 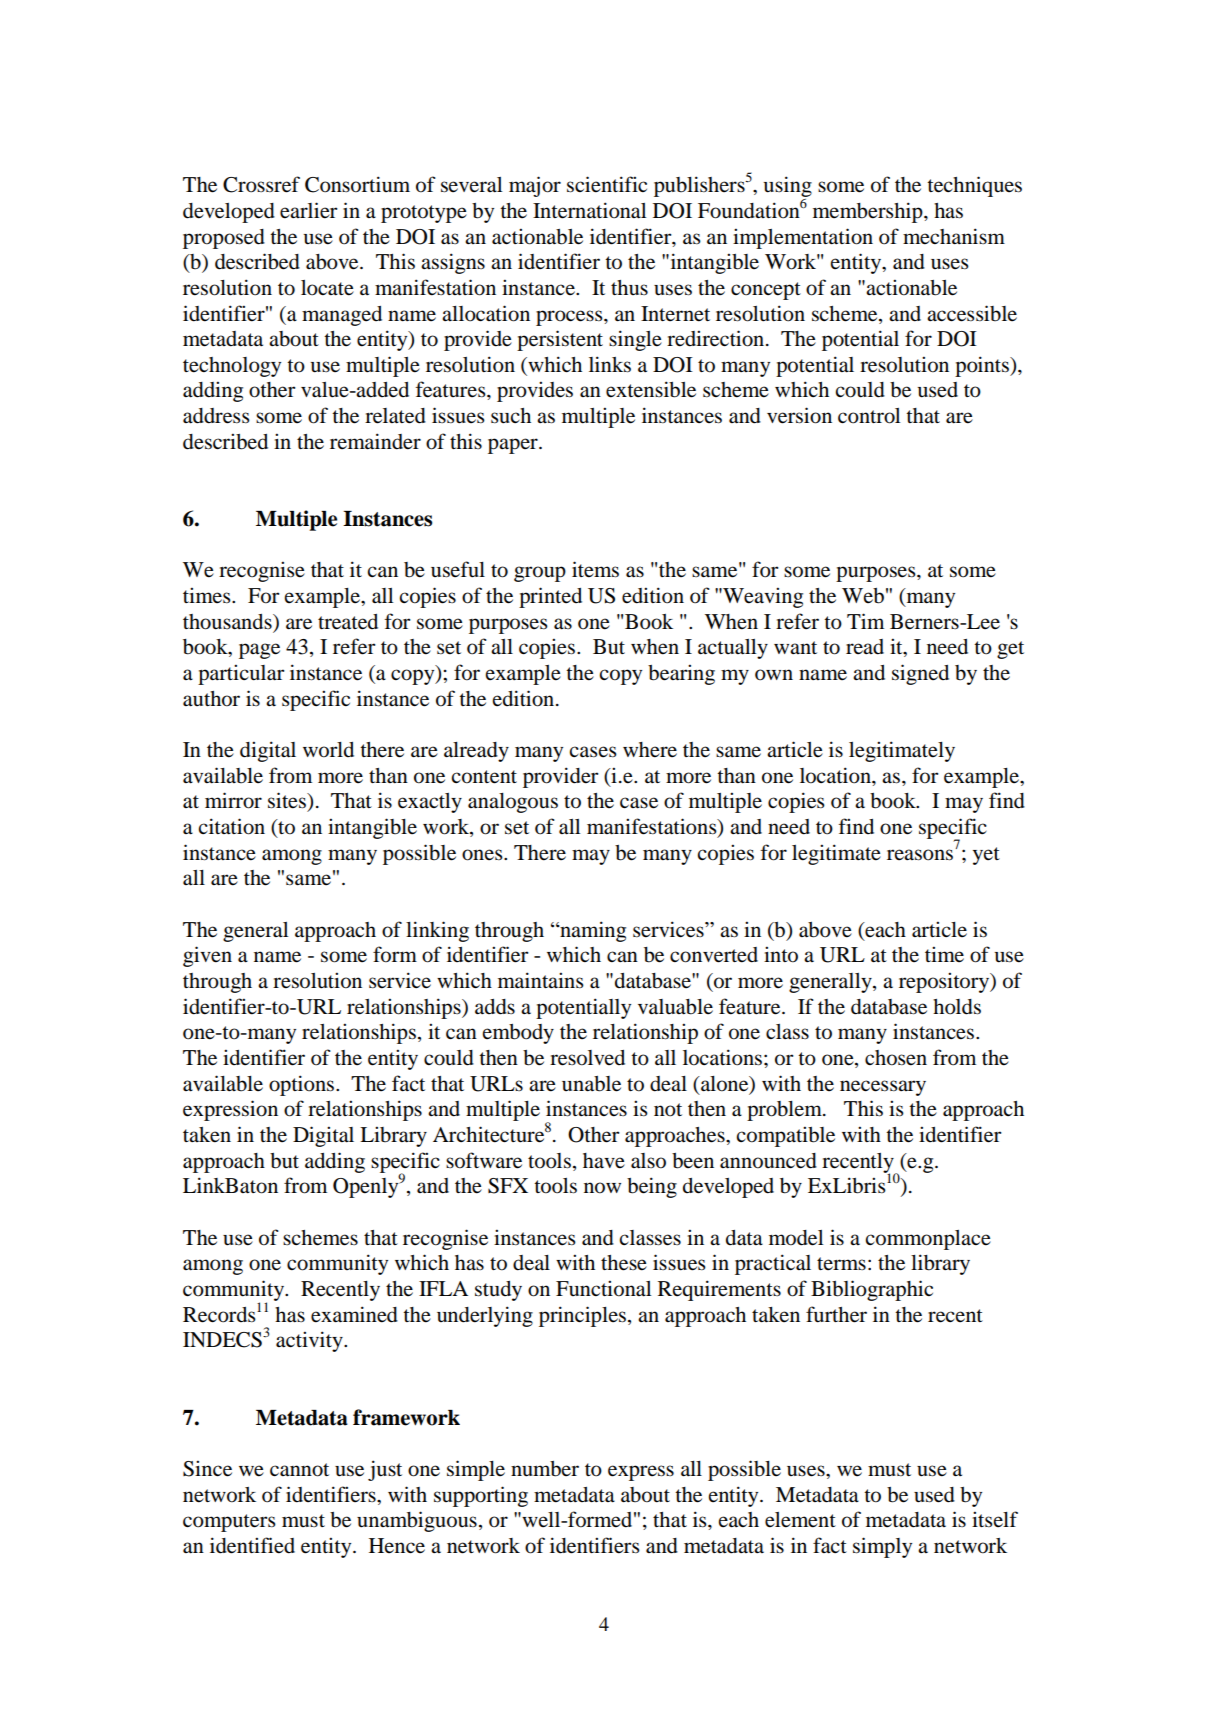 What do you see at coordinates (299, 1470) in the screenshot?
I see `cannot` at bounding box center [299, 1470].
